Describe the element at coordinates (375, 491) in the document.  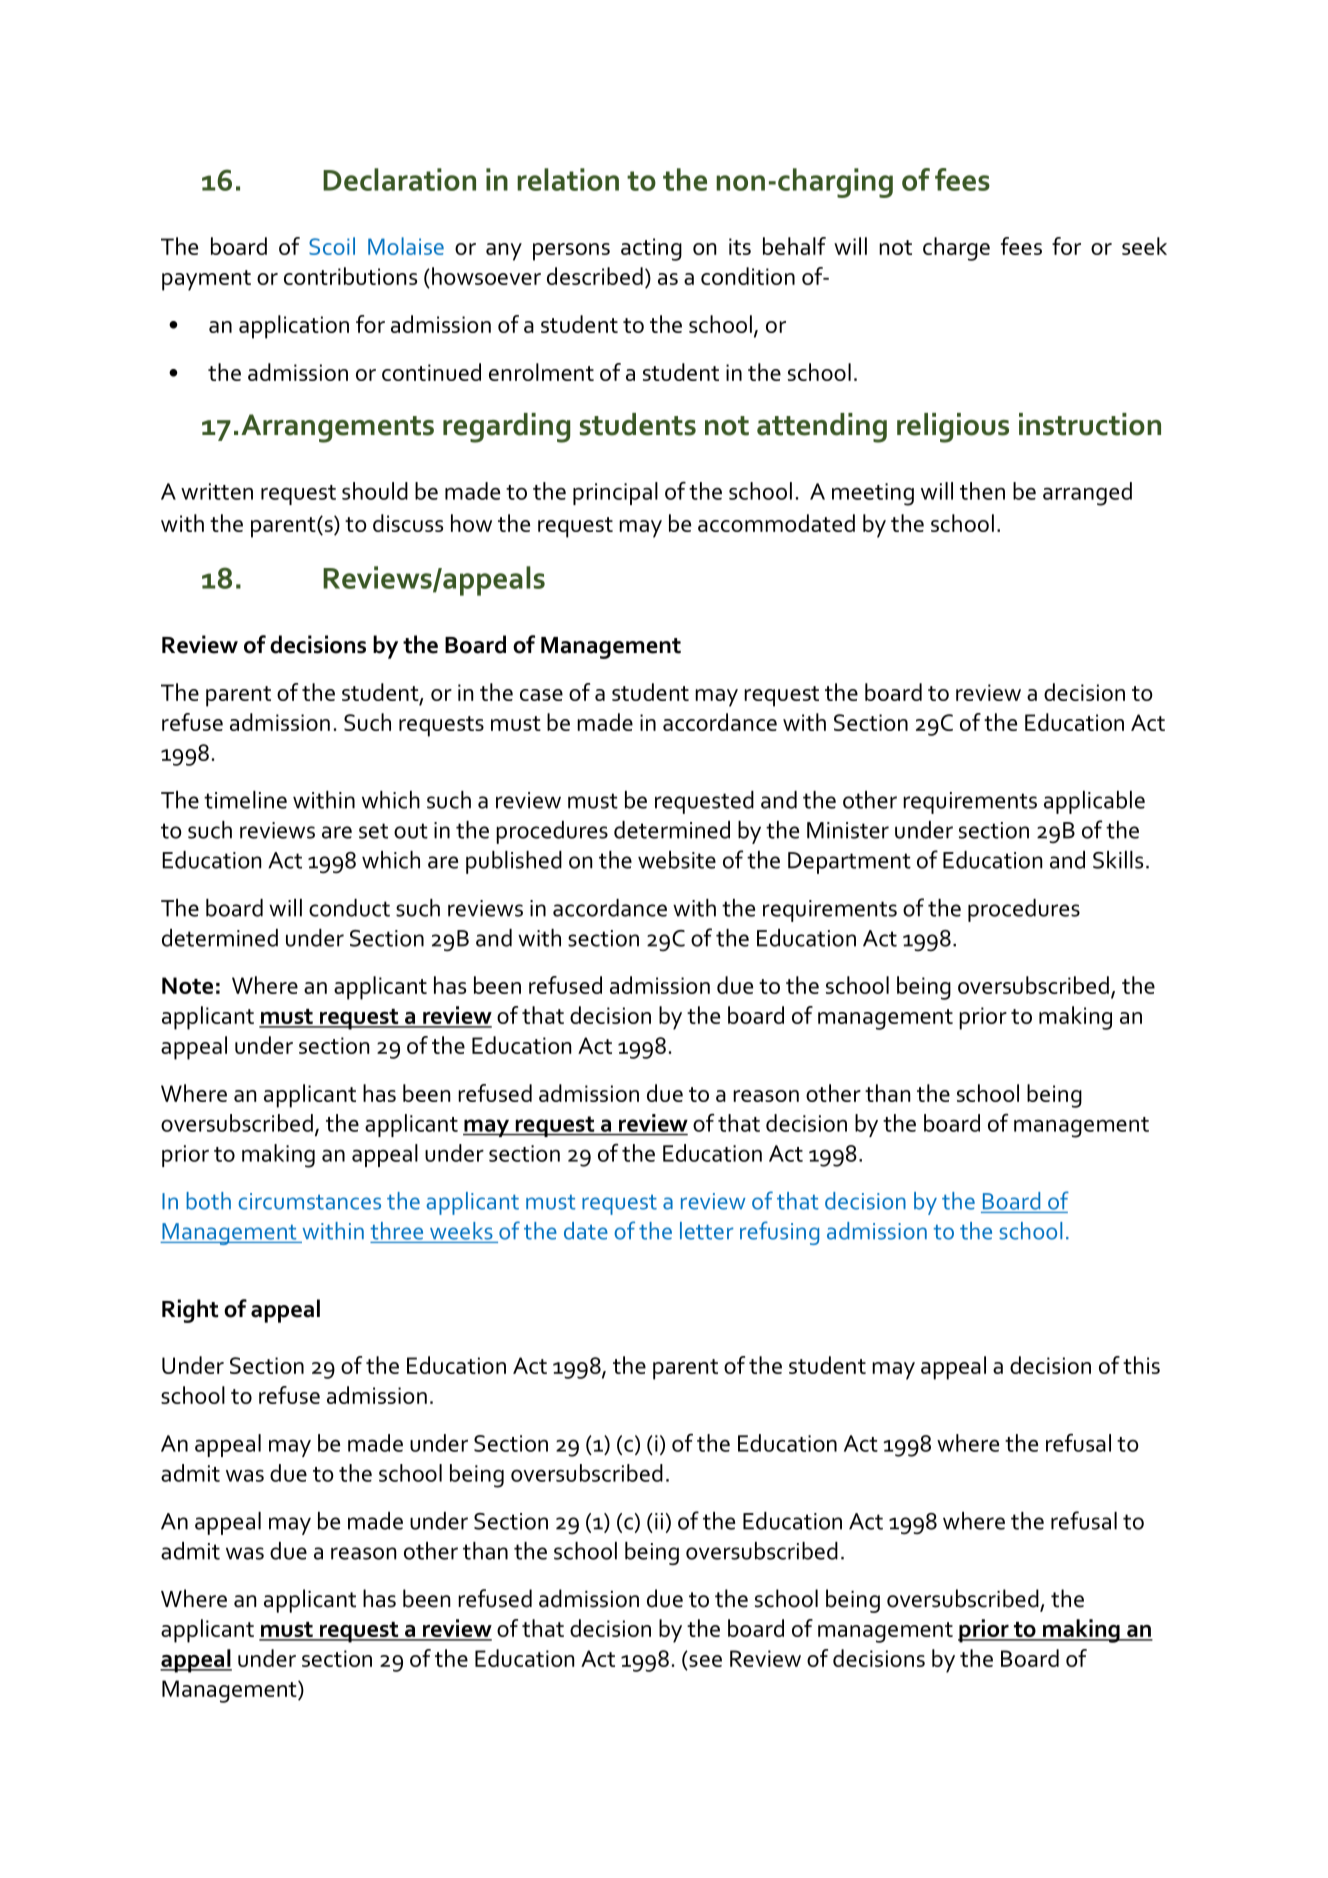
I see `should` at that location.
